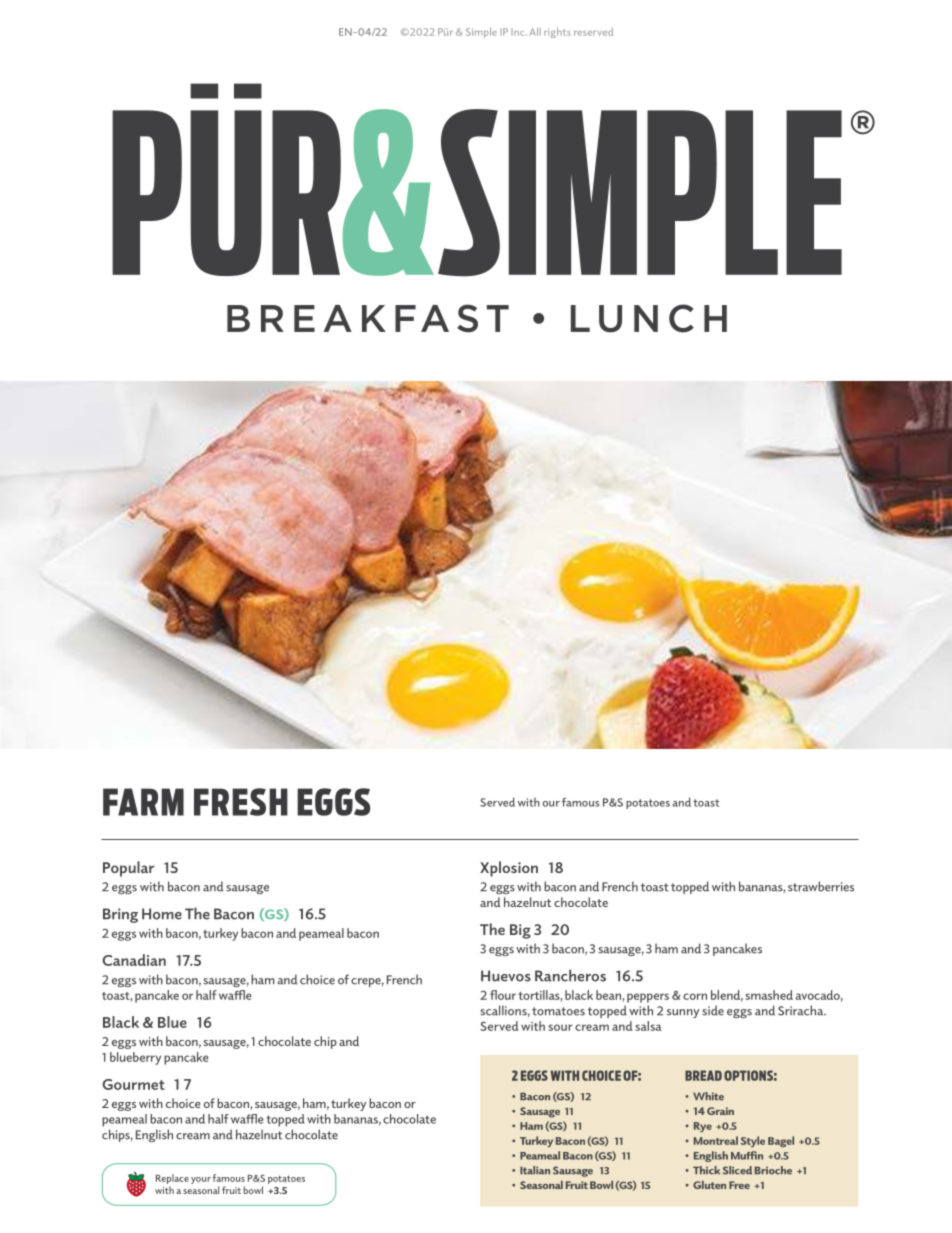 This screenshot has height=1233, width=952. What do you see at coordinates (506, 976) in the screenshot?
I see `Huevos` at bounding box center [506, 976].
